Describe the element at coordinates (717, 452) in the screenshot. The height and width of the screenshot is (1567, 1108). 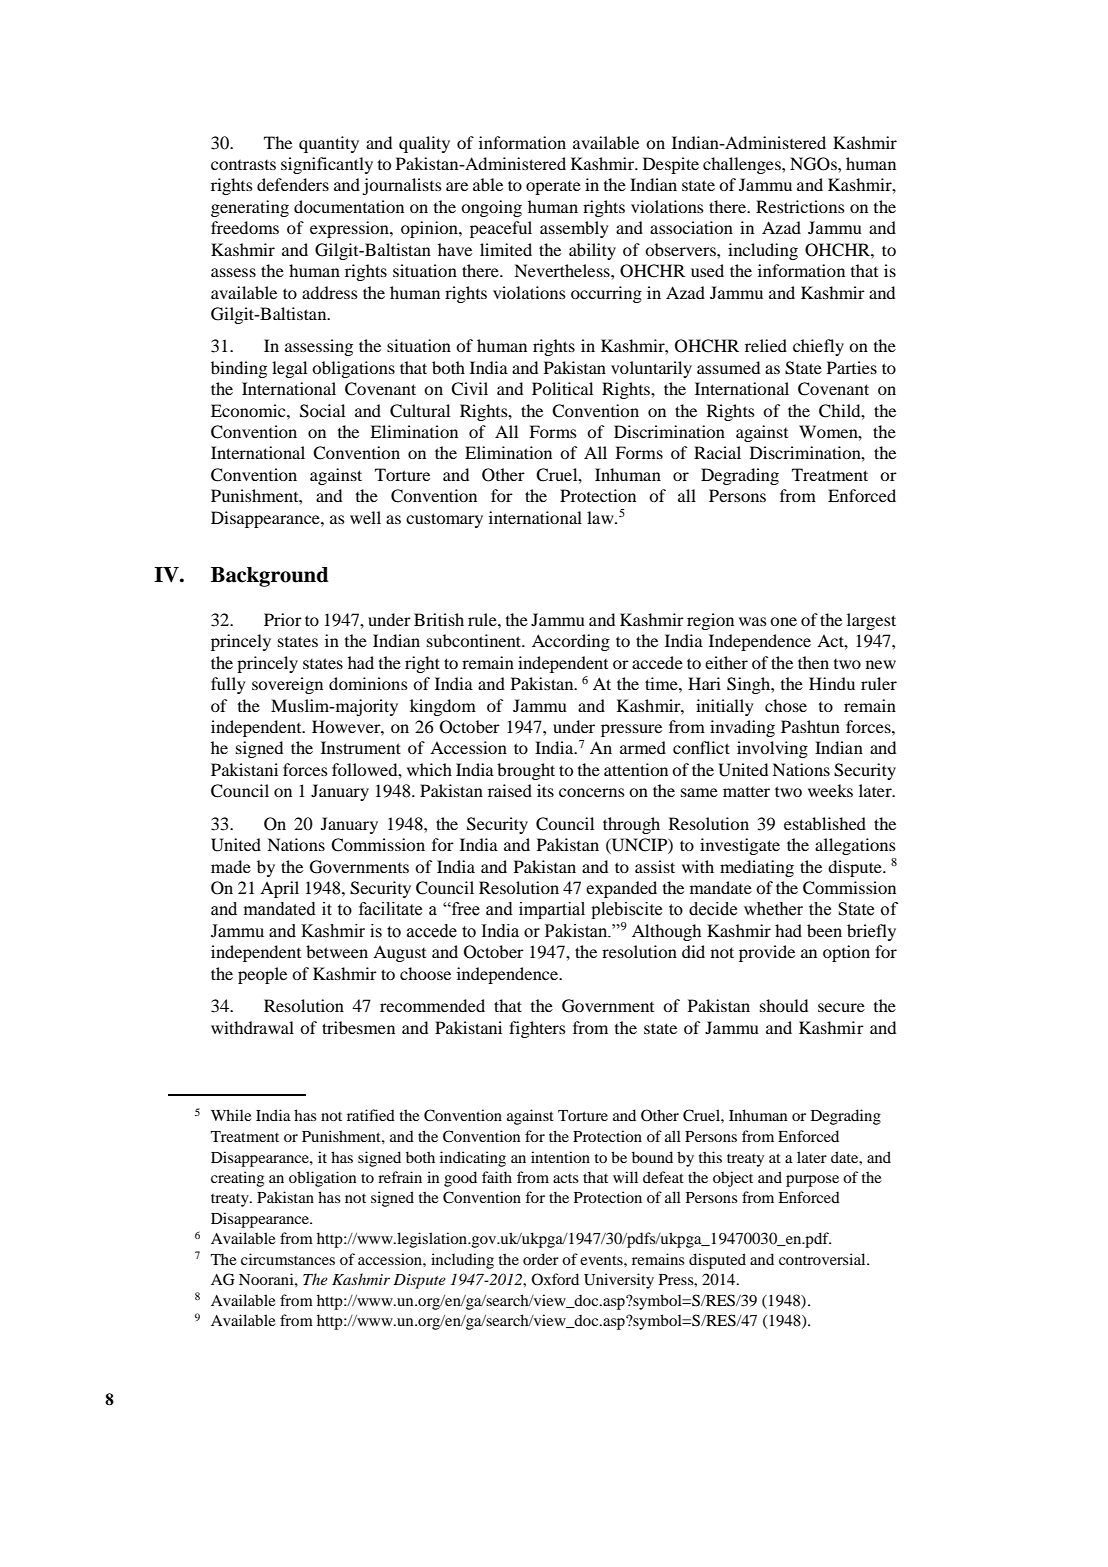
I see `Racial` at that location.
